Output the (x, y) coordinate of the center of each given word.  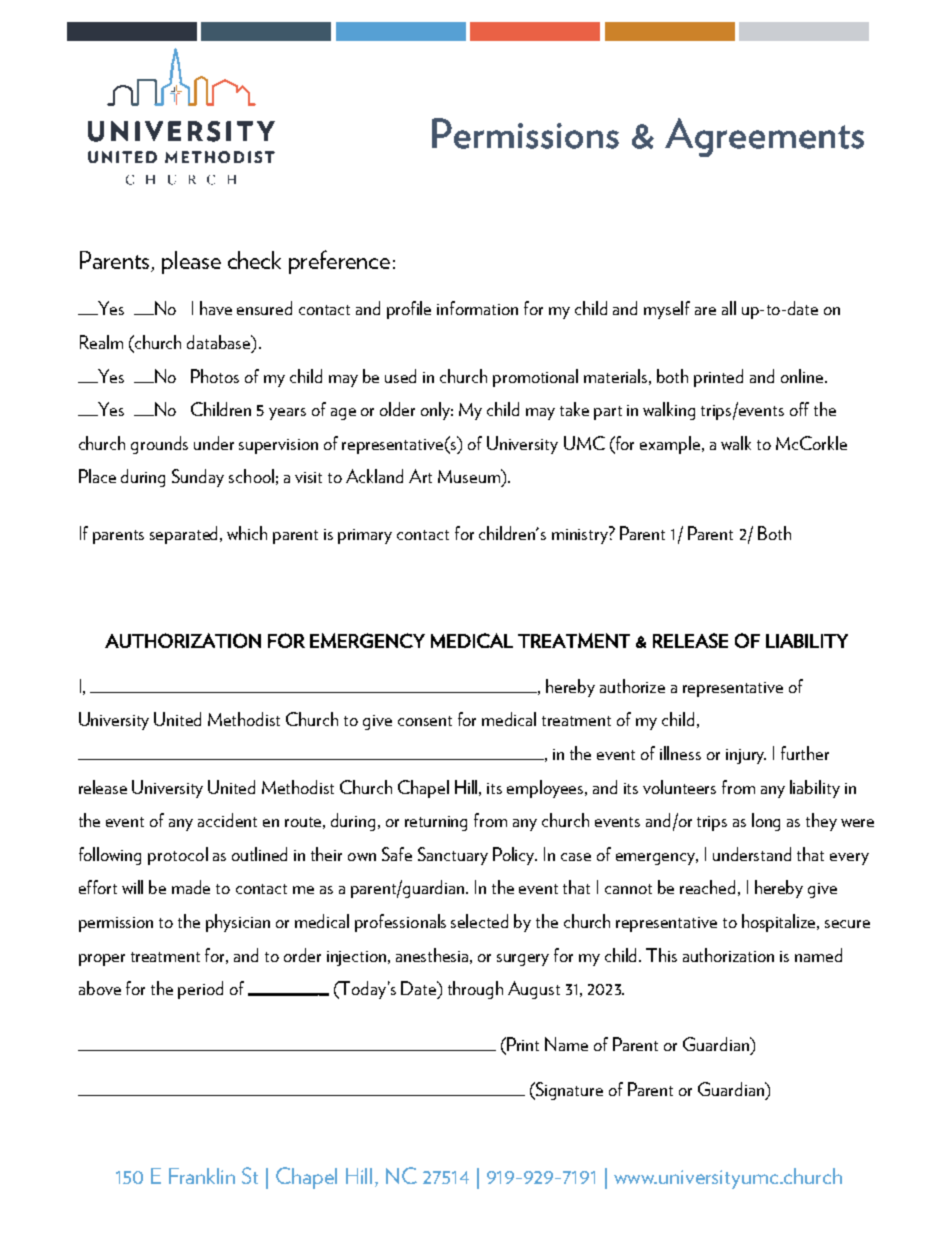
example (670, 445)
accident (227, 820)
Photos (215, 376)
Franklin (202, 1176)
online (803, 376)
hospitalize (780, 923)
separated (185, 535)
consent (425, 721)
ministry (581, 535)
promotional (535, 378)
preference (339, 262)
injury (746, 756)
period (200, 990)
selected (479, 921)
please (191, 262)
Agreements (764, 137)
